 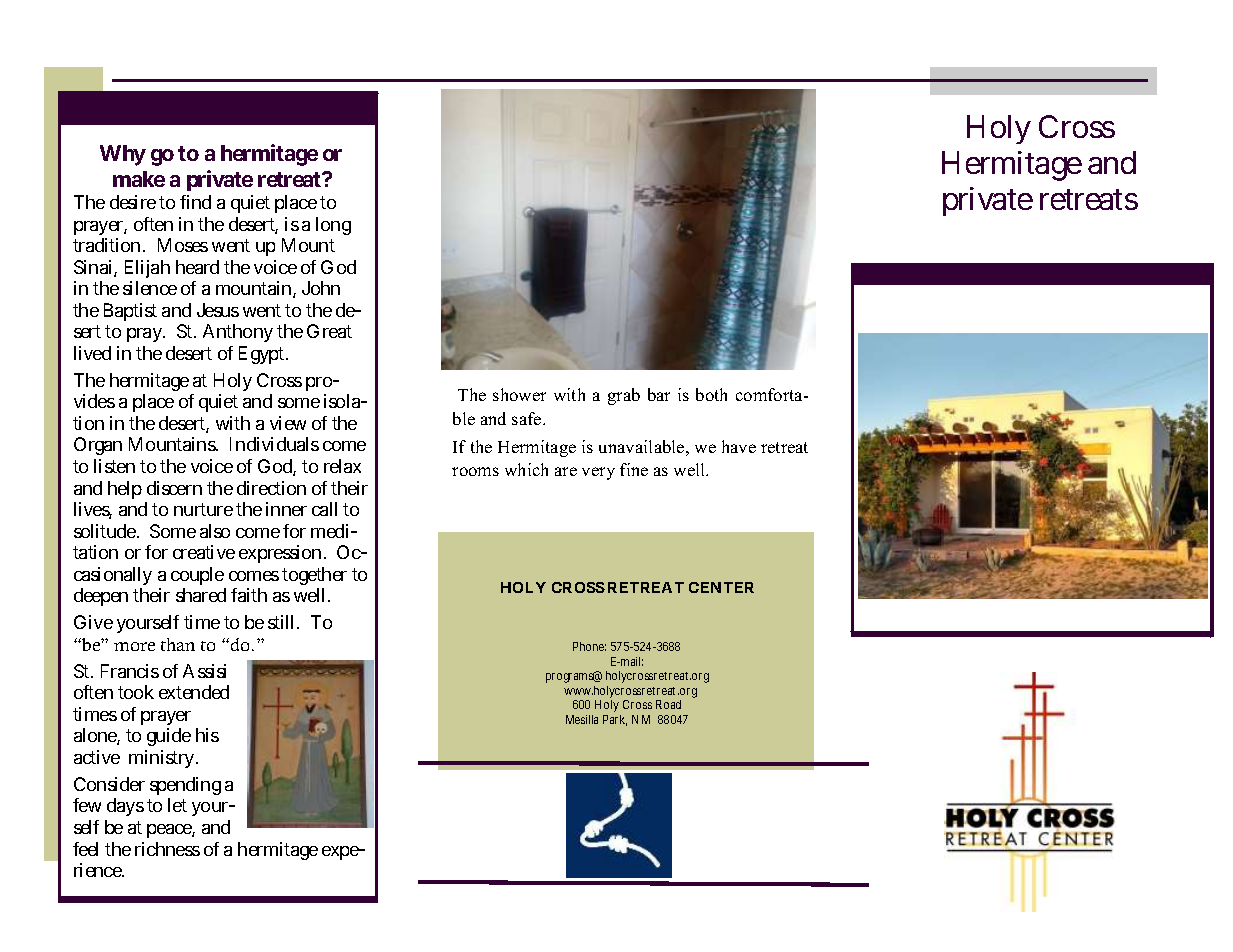 What do you see at coordinates (615, 720) in the document?
I see `Park` at bounding box center [615, 720].
